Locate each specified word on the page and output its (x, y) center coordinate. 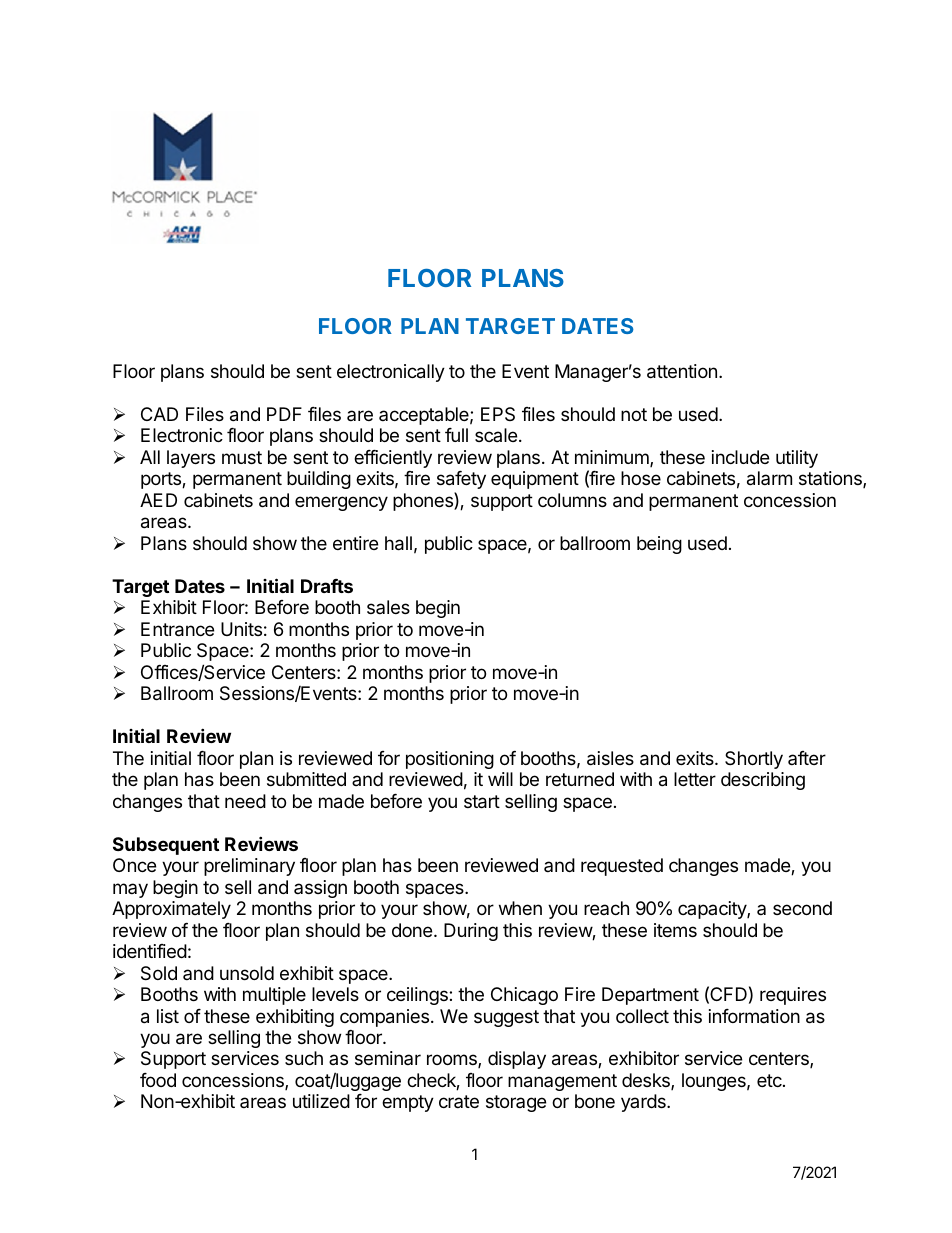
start (482, 802)
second (802, 908)
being (659, 545)
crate (459, 1101)
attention (682, 371)
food (158, 1080)
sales (388, 607)
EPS (498, 414)
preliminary (249, 867)
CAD (159, 414)
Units (241, 629)
